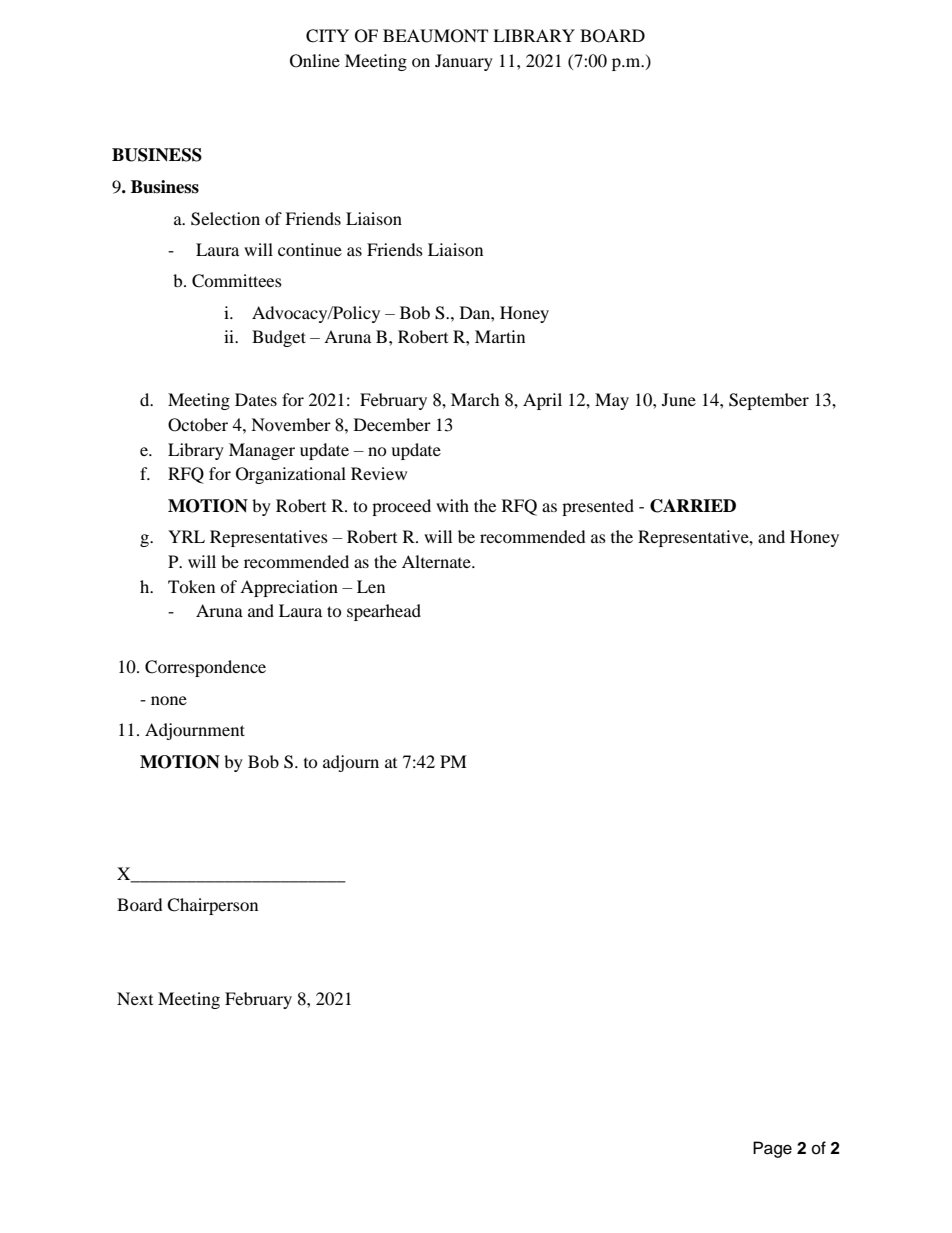 This image has width=952, height=1233. I want to click on Token, so click(191, 586).
